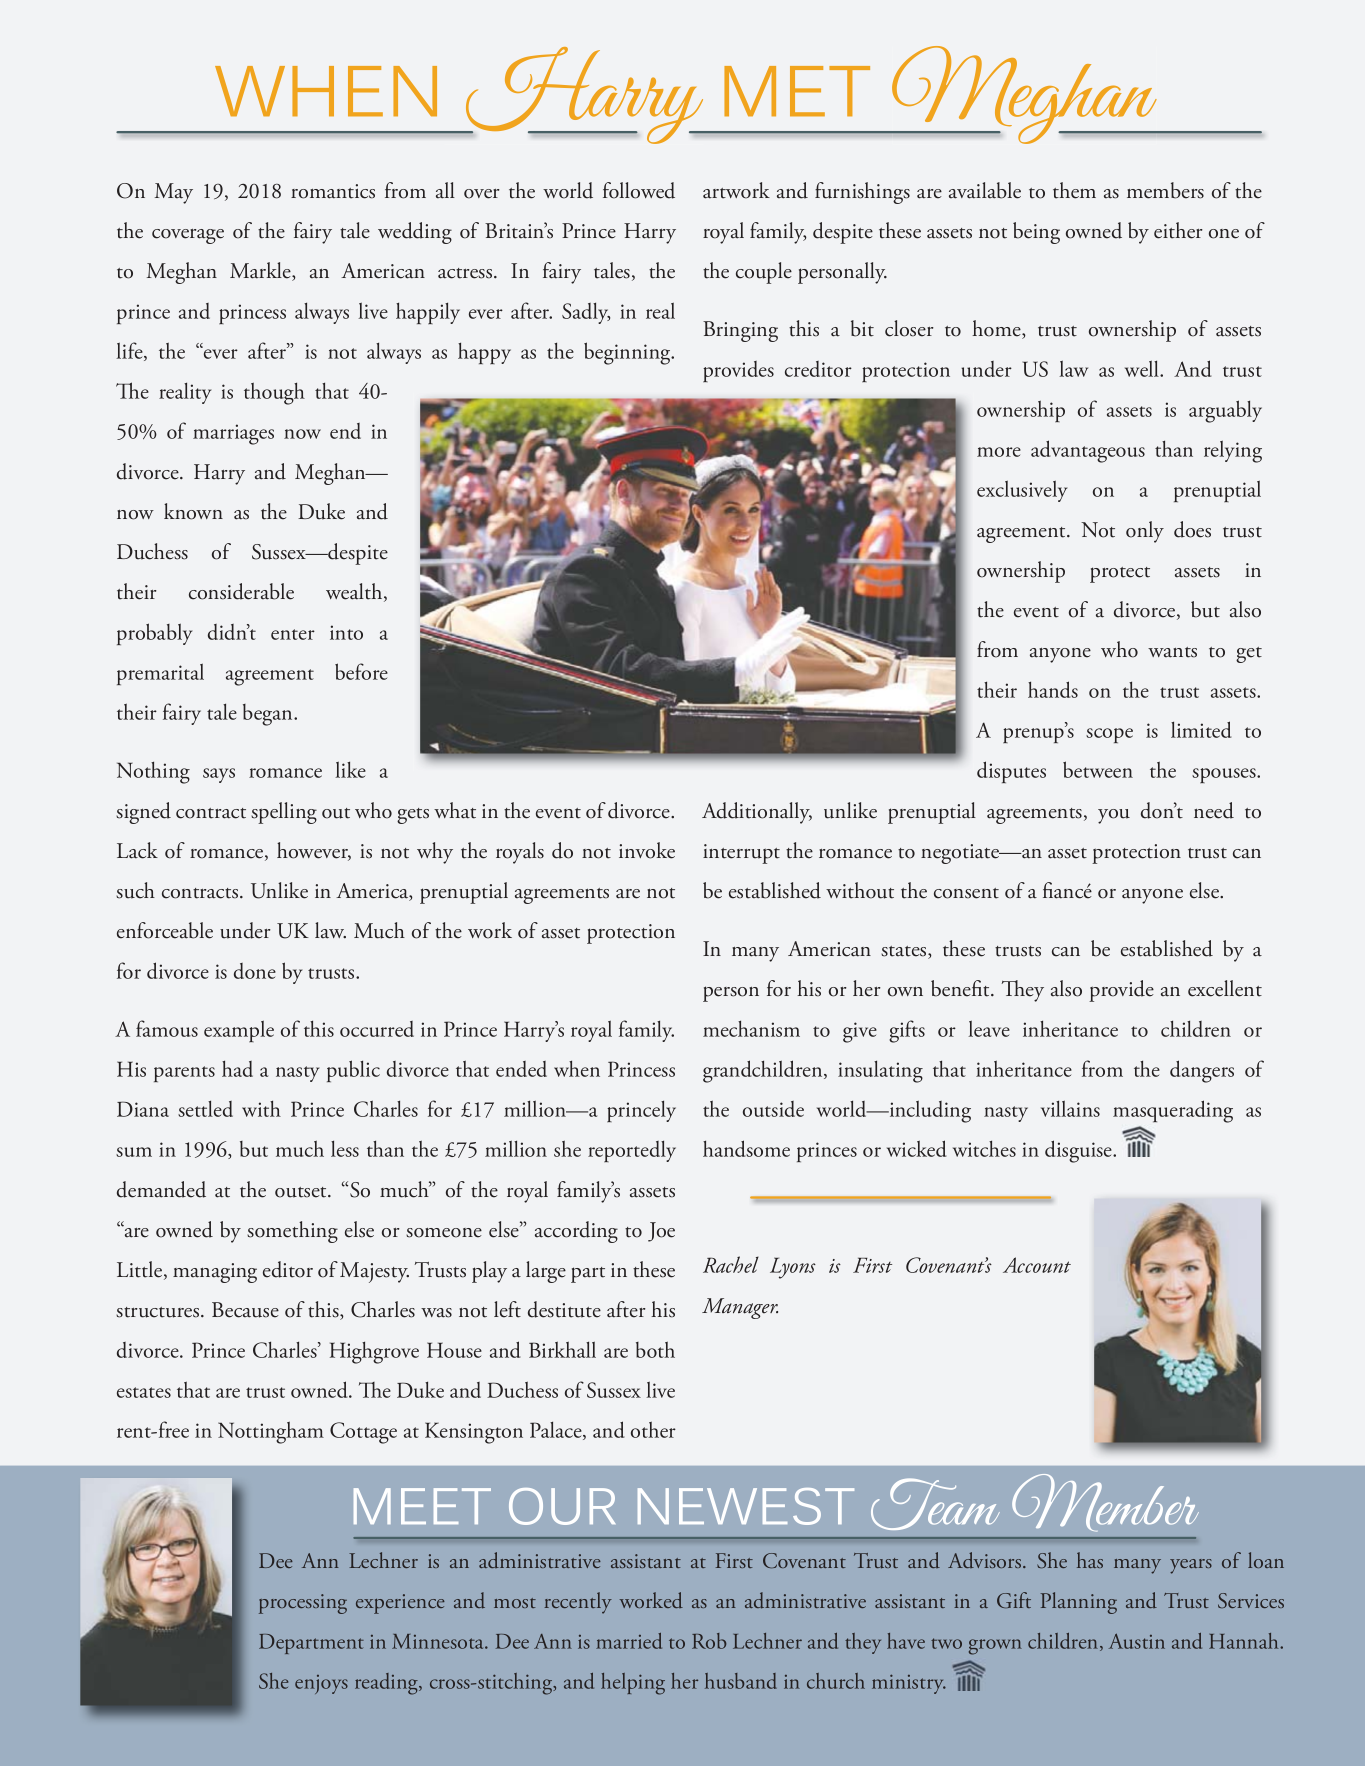  What do you see at coordinates (269, 715) in the screenshot?
I see `began` at bounding box center [269, 715].
